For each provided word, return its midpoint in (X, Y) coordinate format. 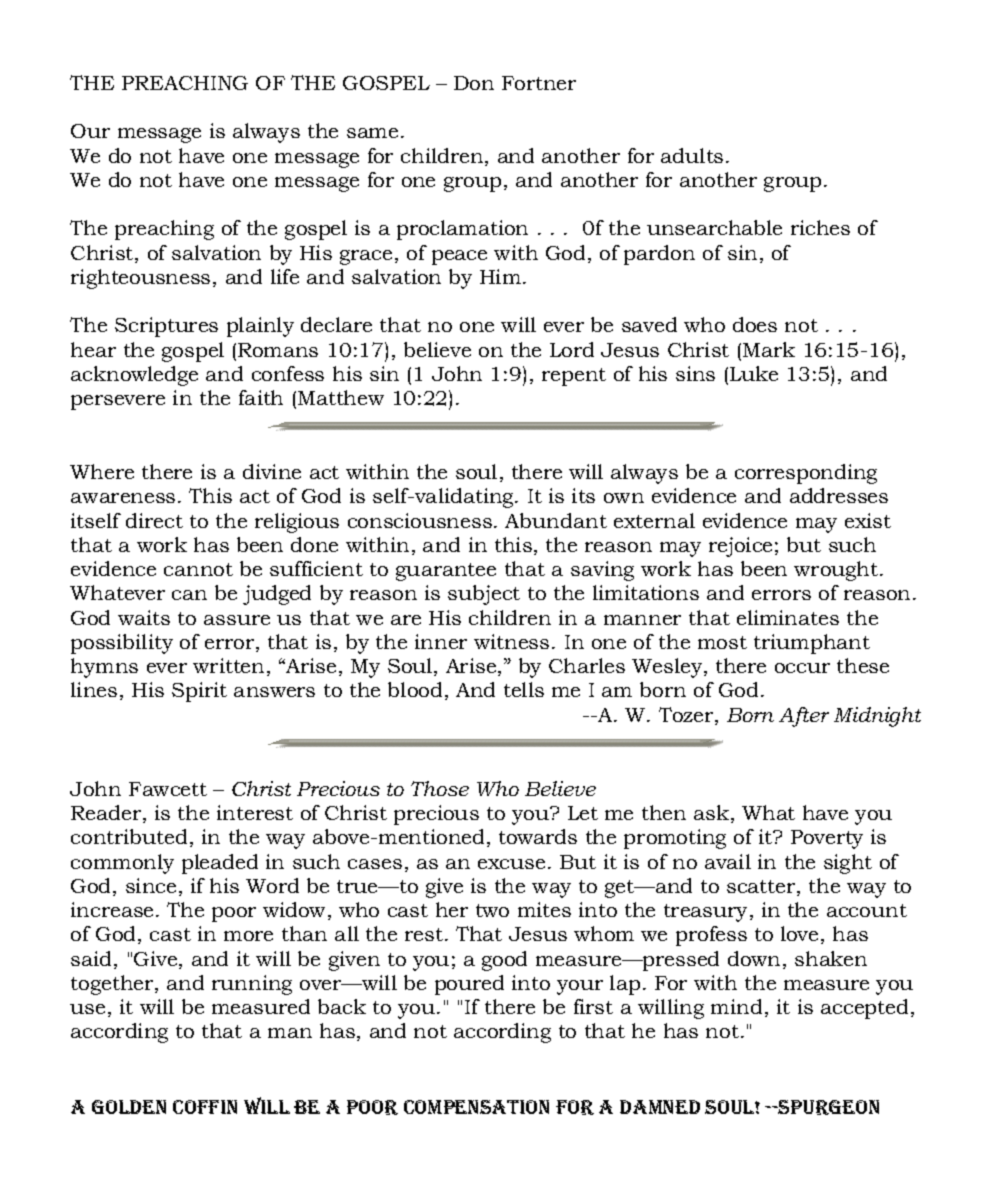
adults (692, 155)
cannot (198, 569)
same (372, 133)
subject (484, 595)
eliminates (788, 617)
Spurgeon (827, 1107)
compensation (476, 1107)
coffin (205, 1107)
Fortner (539, 83)
